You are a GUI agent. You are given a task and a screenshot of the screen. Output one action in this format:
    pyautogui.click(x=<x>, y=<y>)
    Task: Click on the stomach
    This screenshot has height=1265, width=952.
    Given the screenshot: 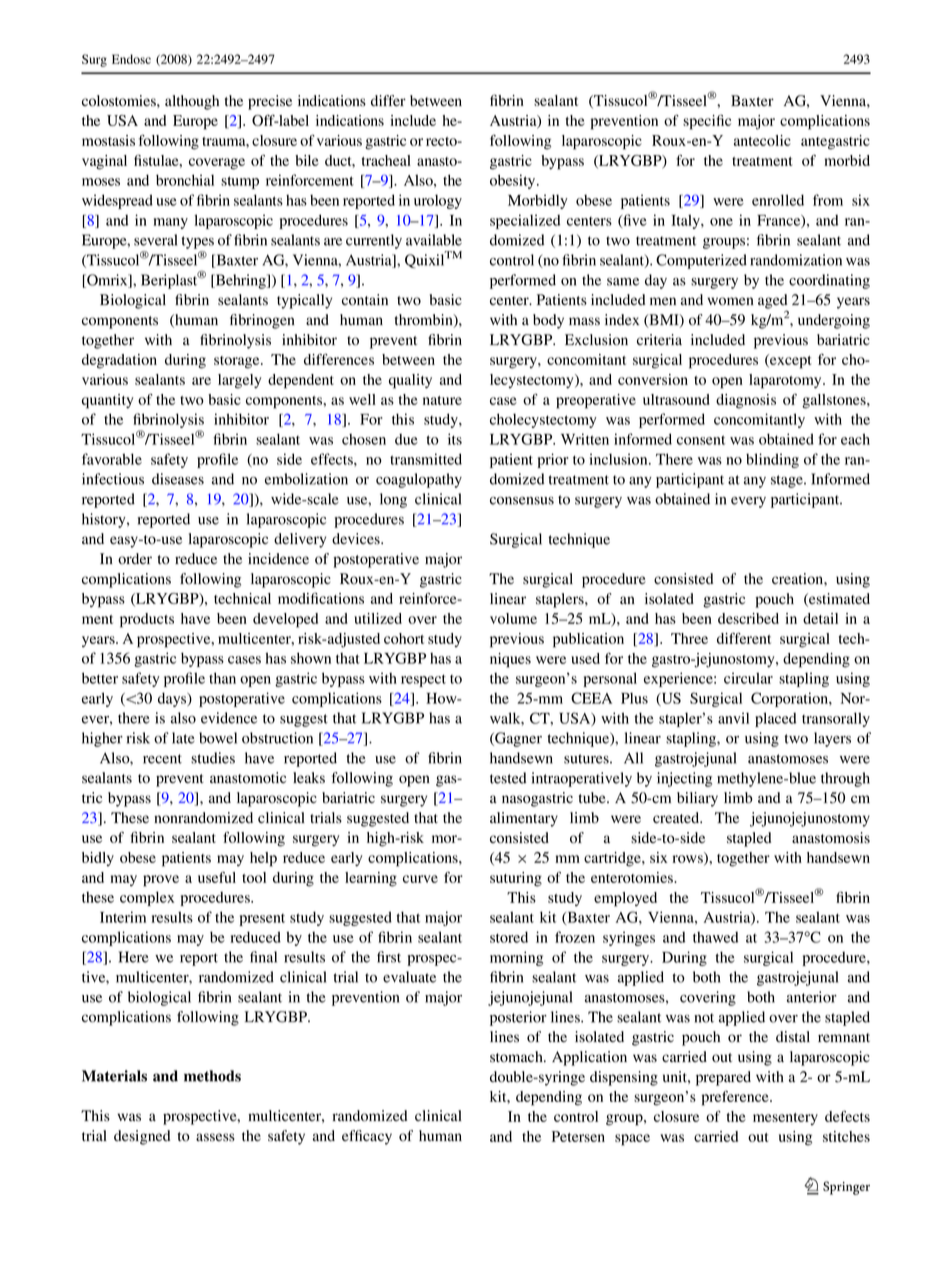 What is the action you would take?
    pyautogui.click(x=517, y=1057)
